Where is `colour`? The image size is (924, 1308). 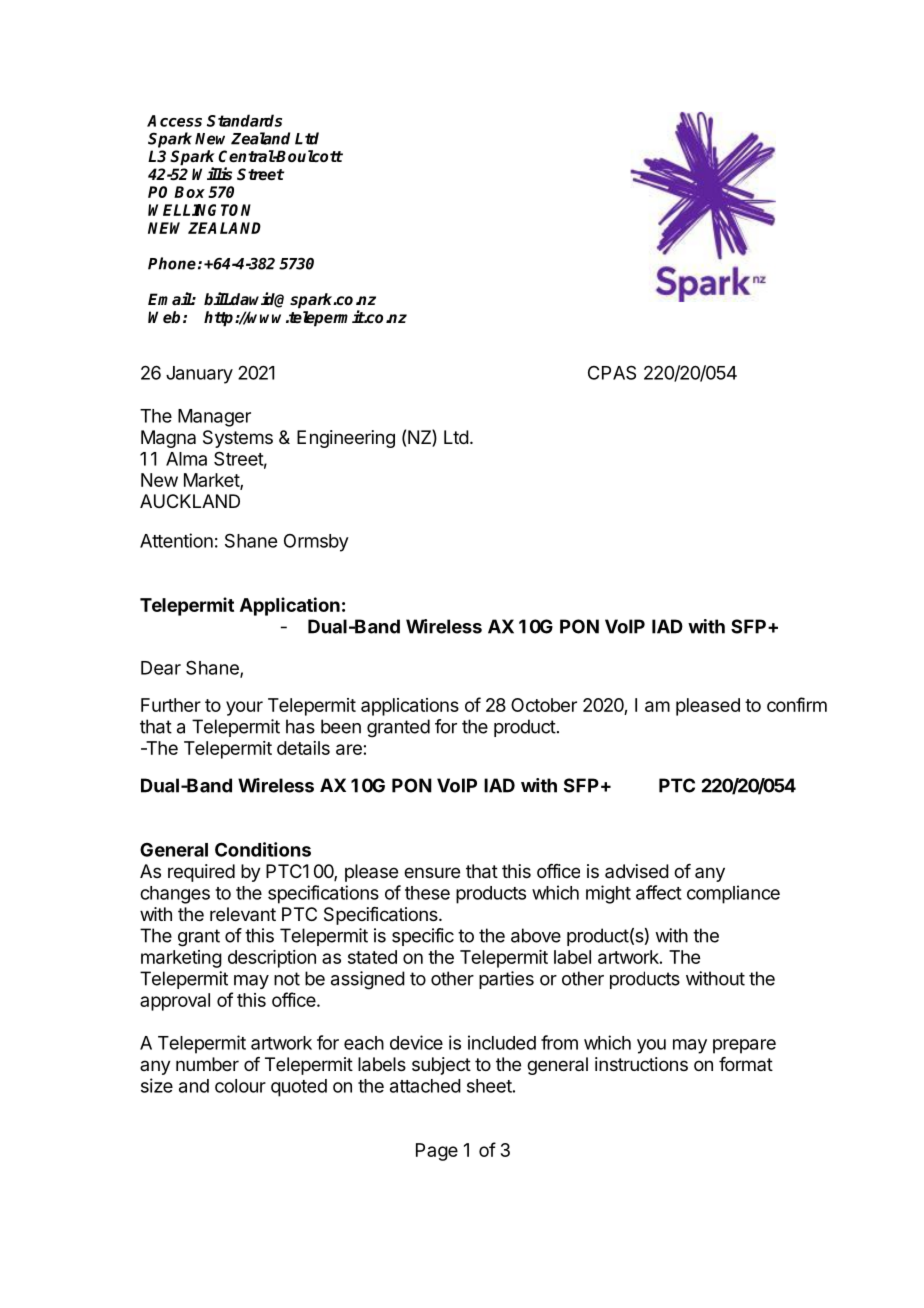
colour is located at coordinates (240, 1086).
